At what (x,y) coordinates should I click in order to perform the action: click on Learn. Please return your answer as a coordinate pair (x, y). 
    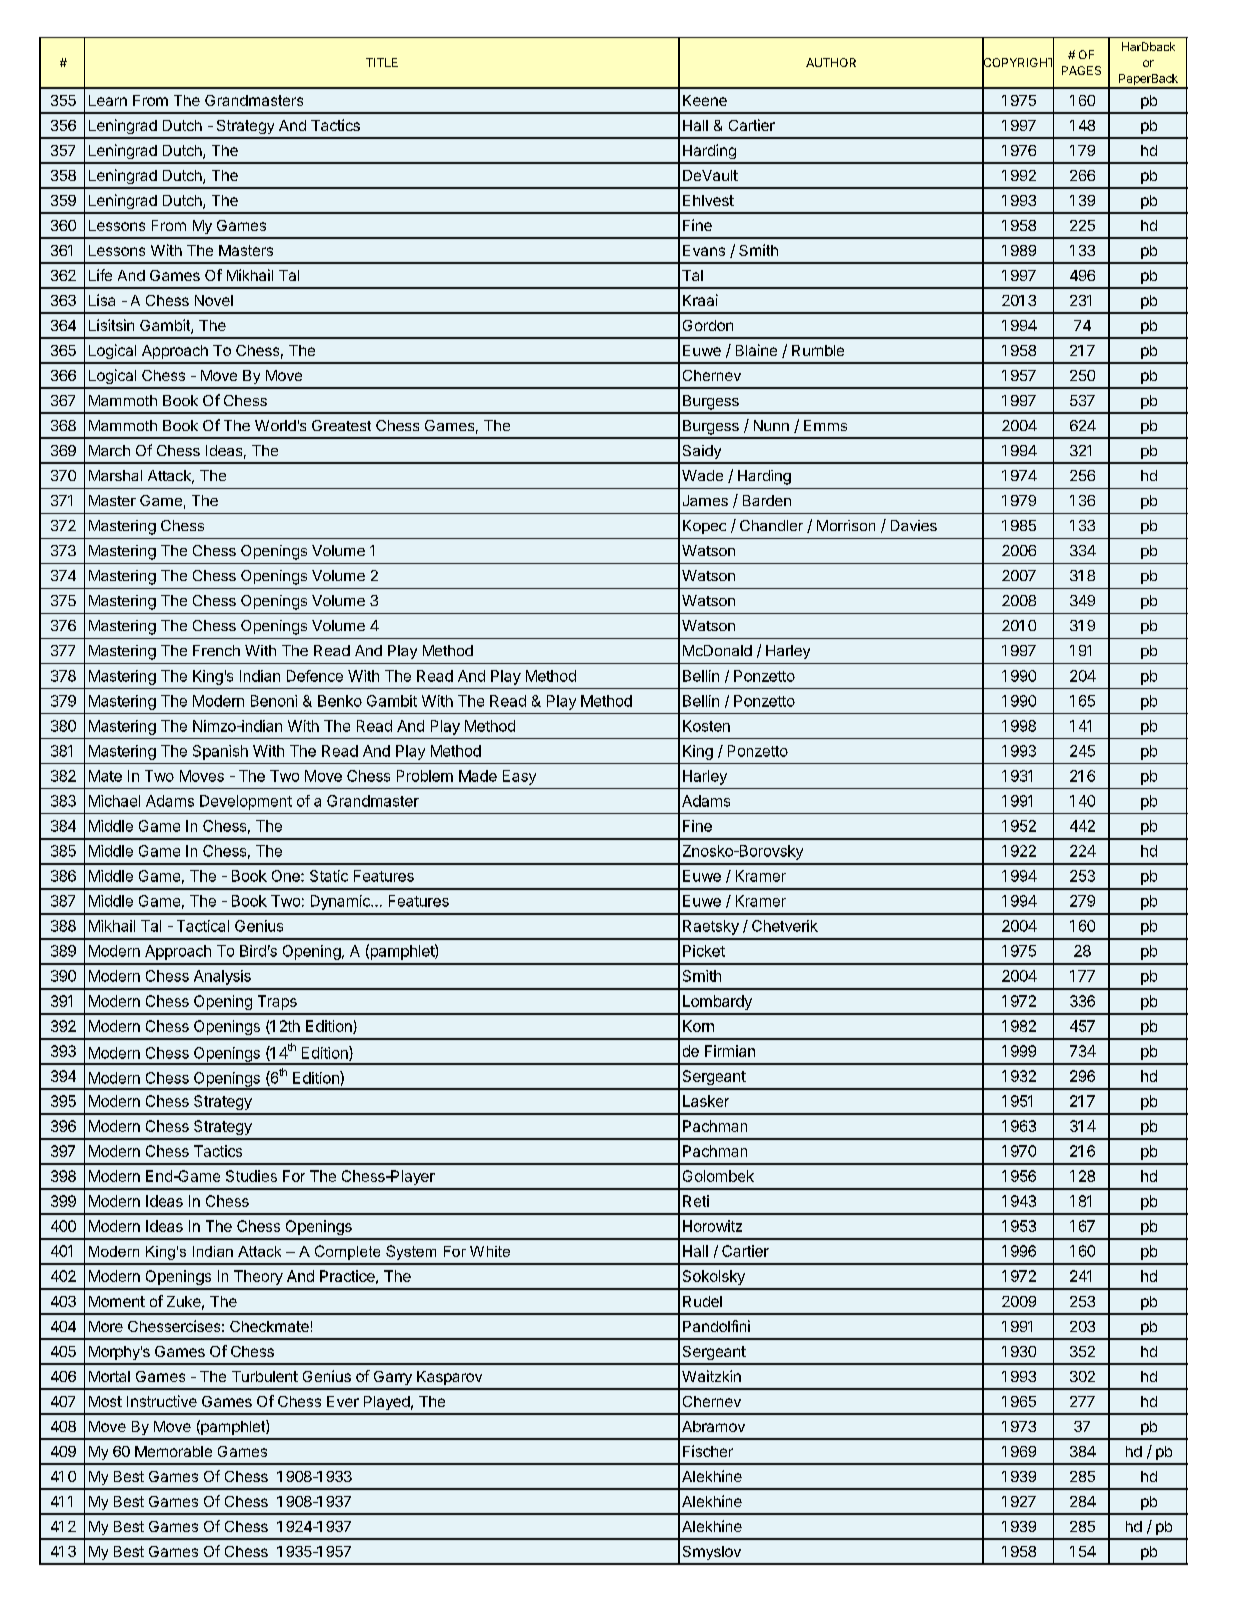
    Looking at the image, I should click on (108, 100).
